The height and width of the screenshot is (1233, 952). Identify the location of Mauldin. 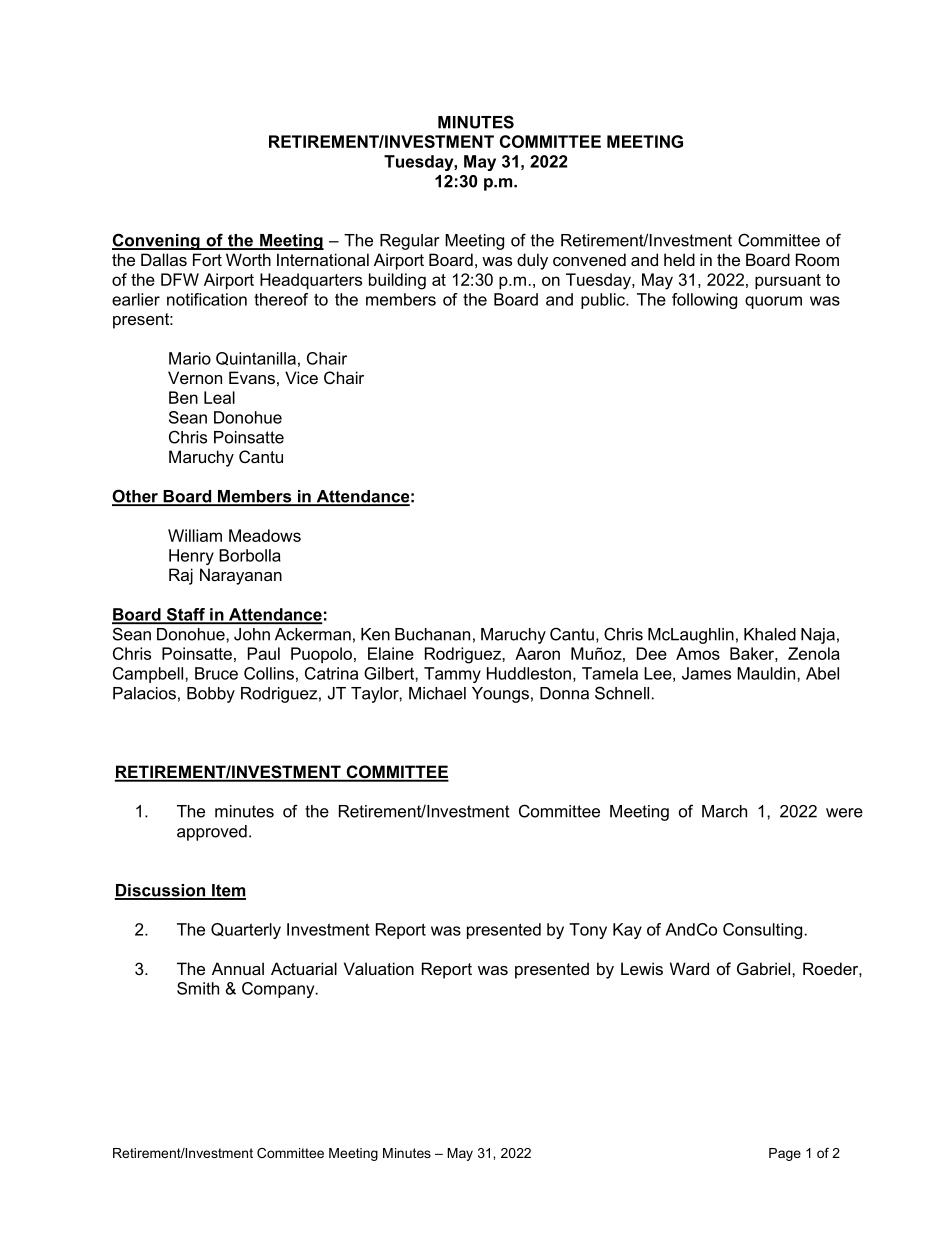
(767, 673).
